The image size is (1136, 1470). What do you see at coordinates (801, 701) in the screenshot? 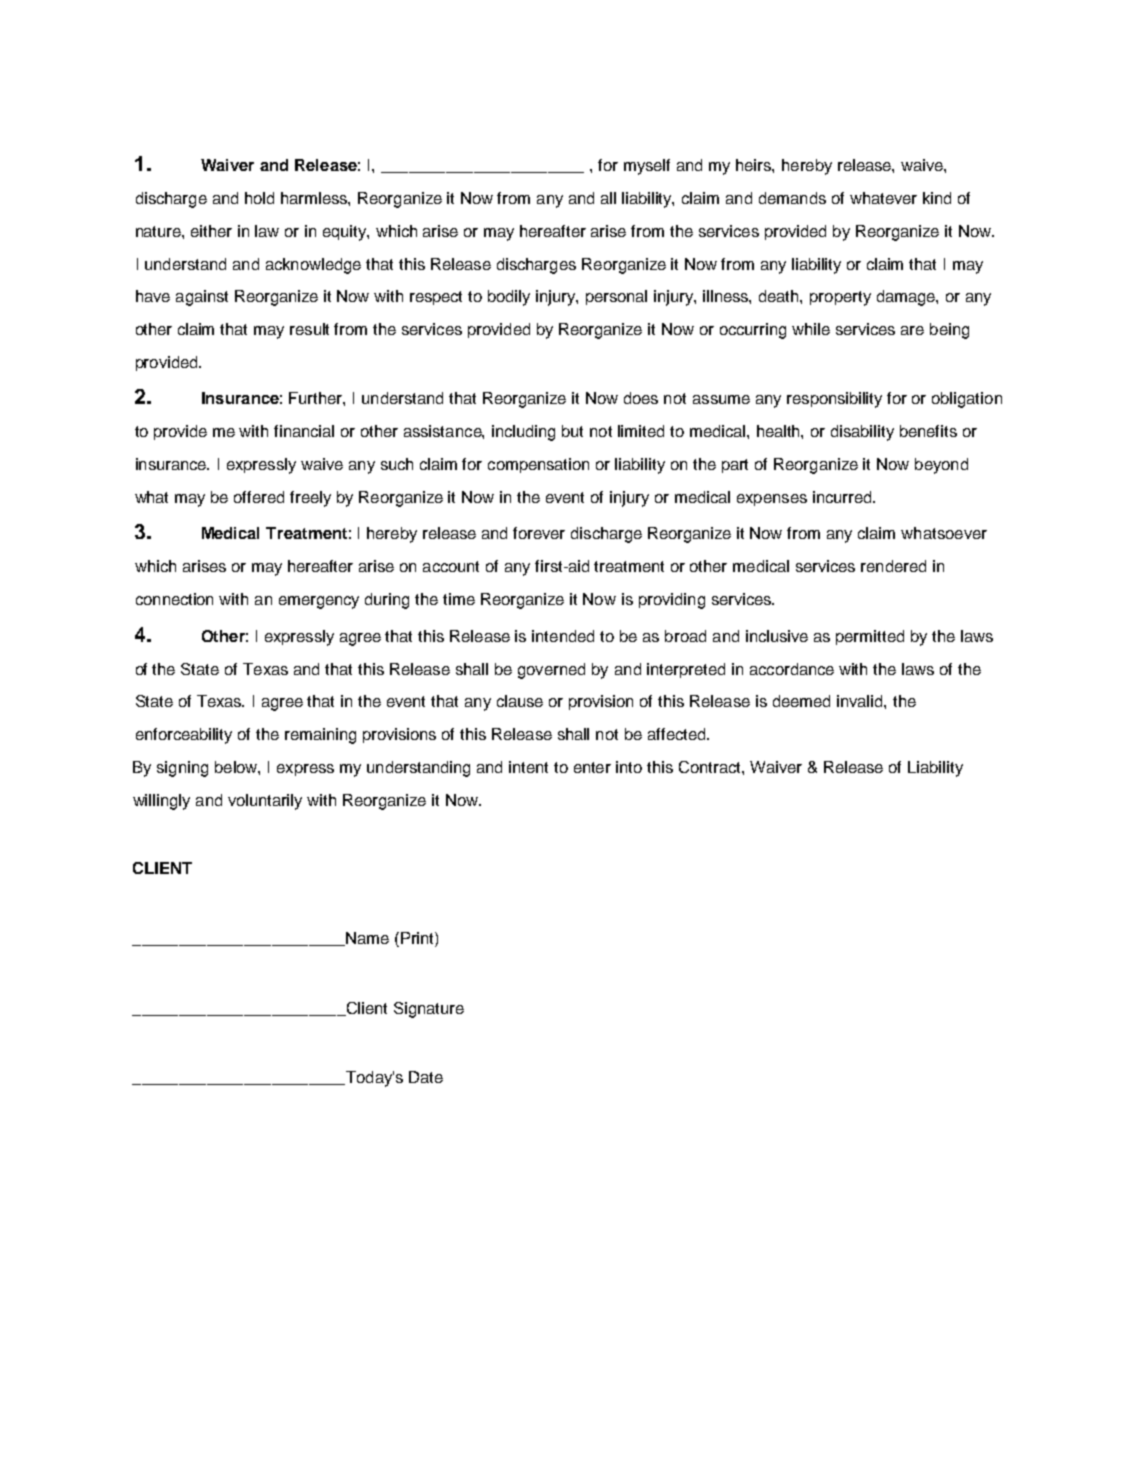
I see `deemed` at bounding box center [801, 701].
